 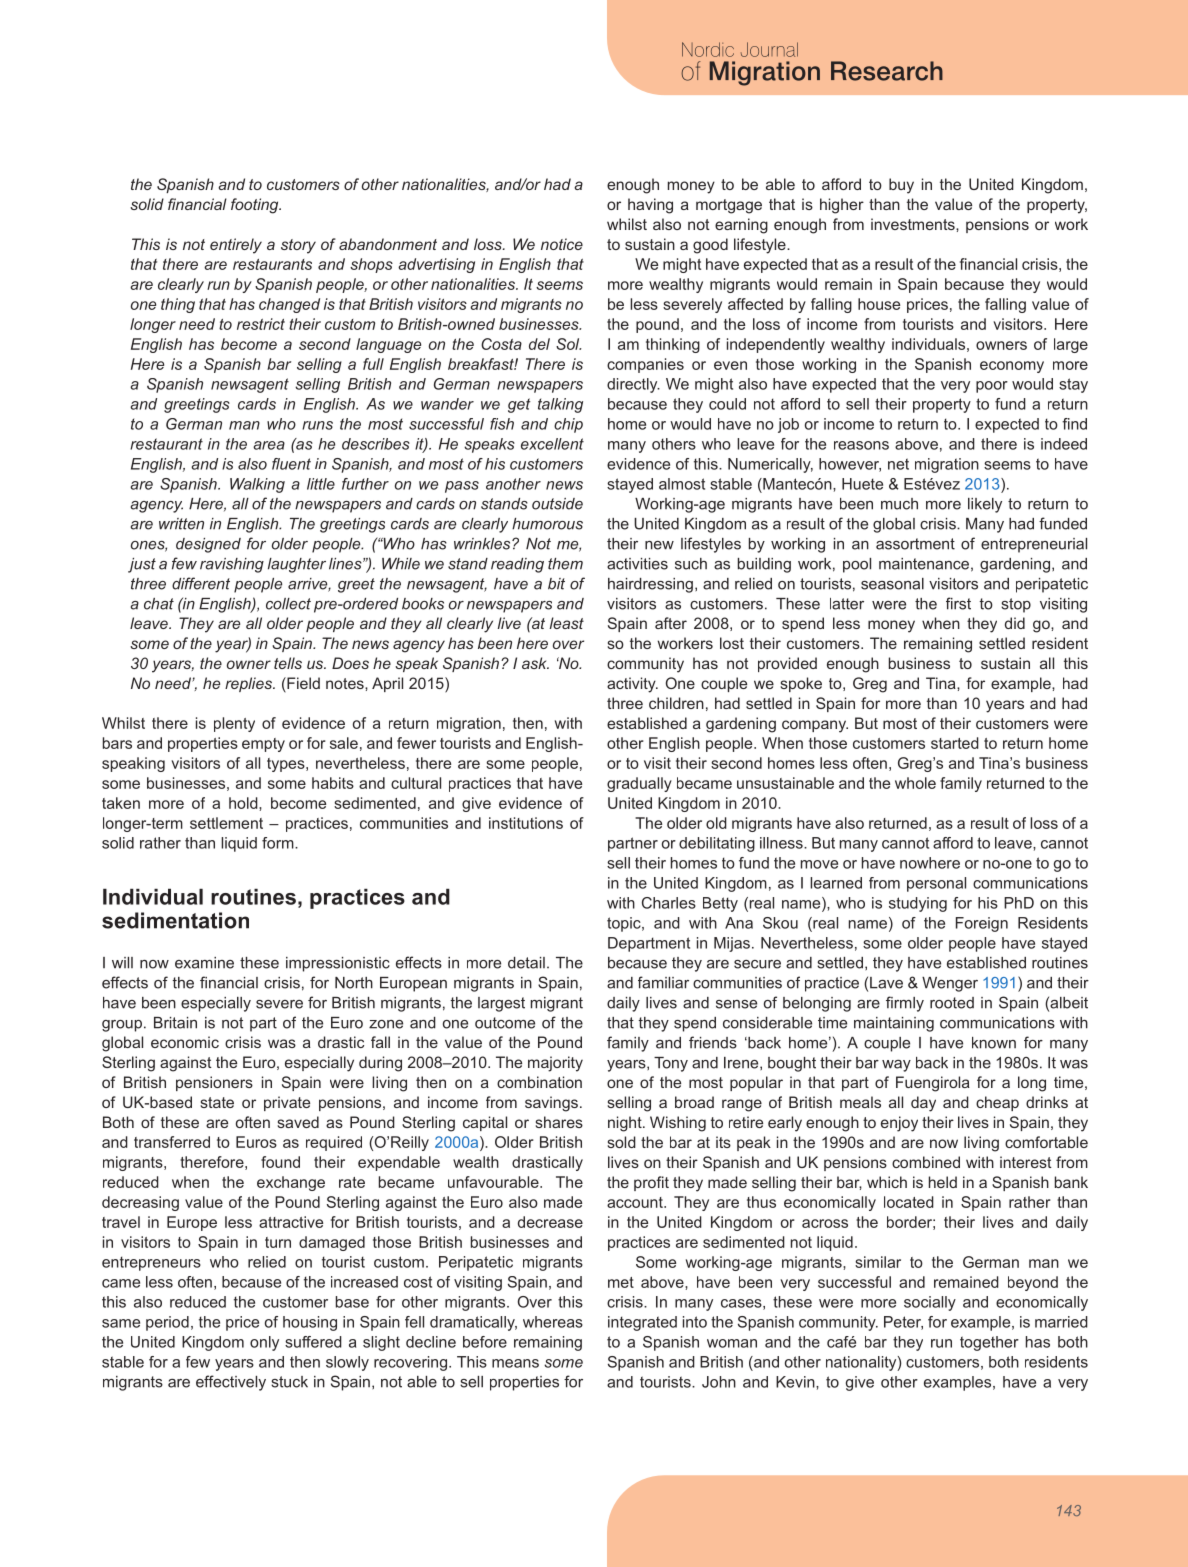 I want to click on means, so click(x=515, y=1363).
